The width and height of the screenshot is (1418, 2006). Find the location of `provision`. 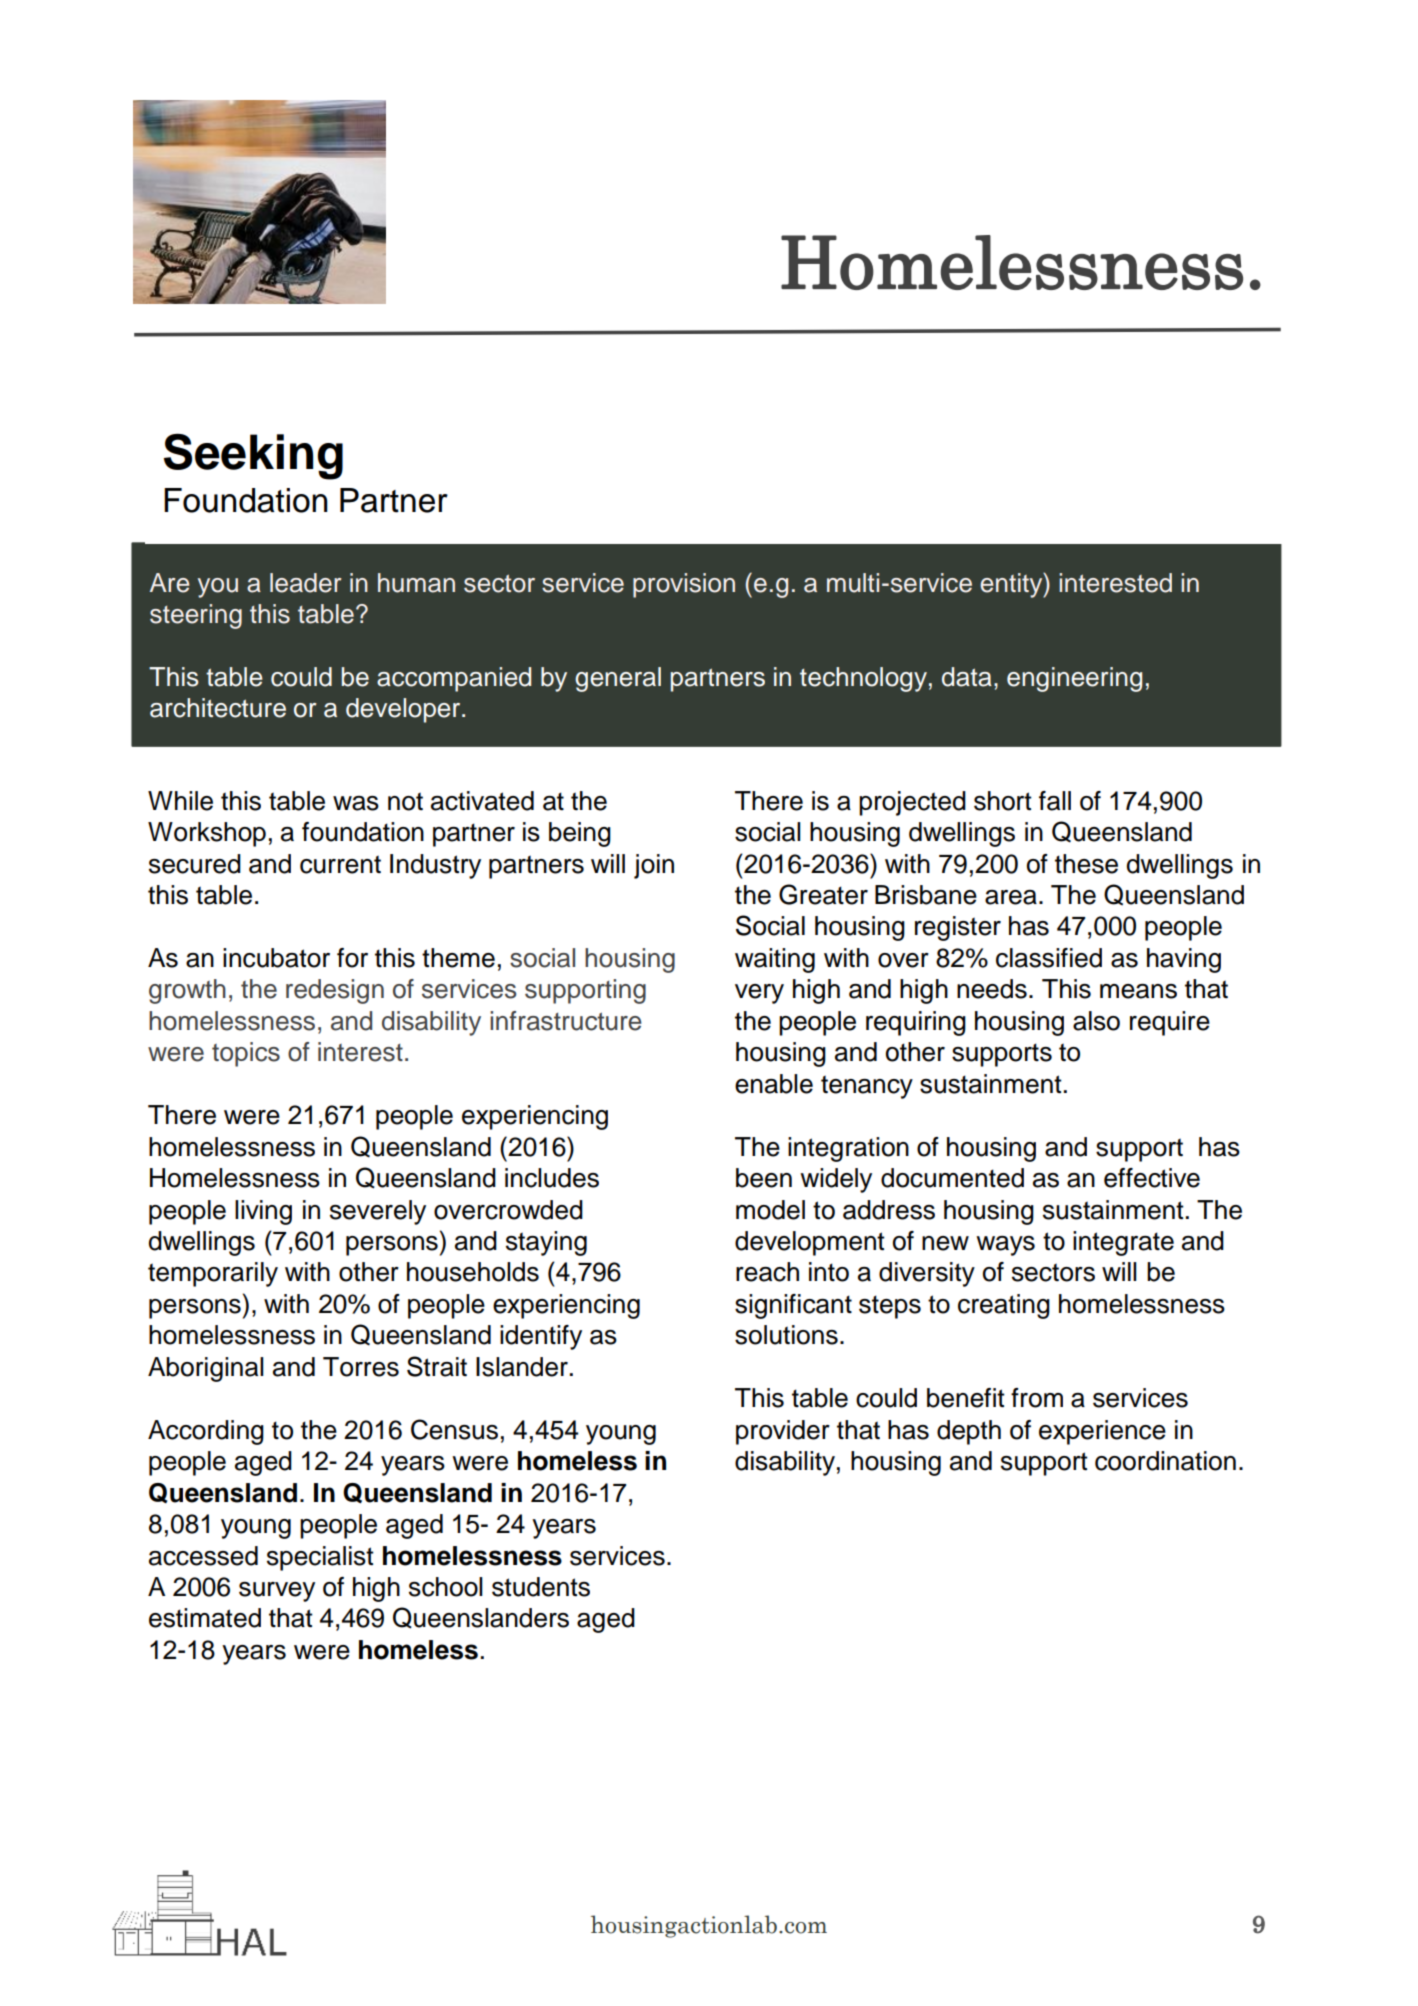

provision is located at coordinates (684, 585).
